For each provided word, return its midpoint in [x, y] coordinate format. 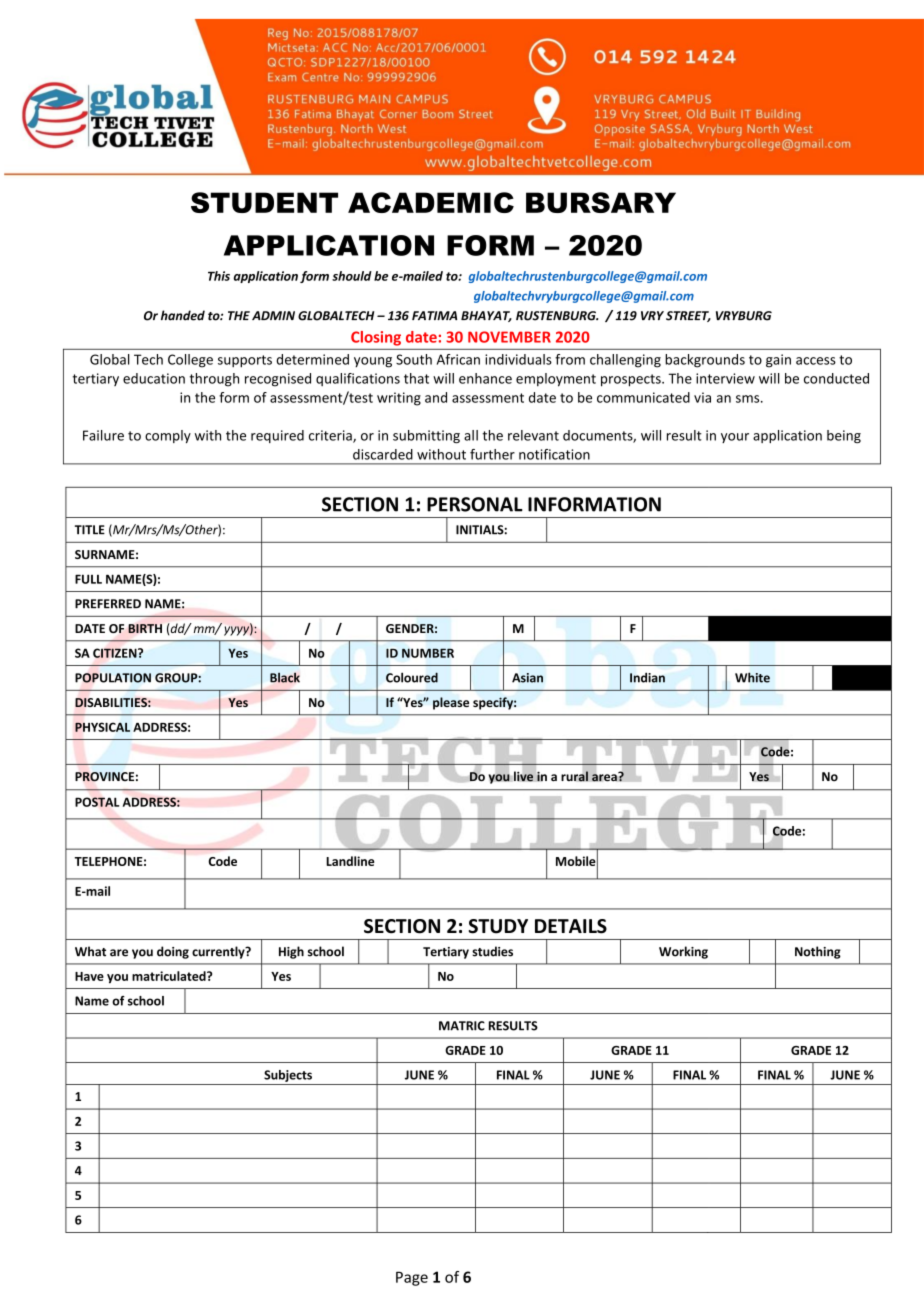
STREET [688, 316]
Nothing [818, 952]
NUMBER [428, 653]
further [492, 454]
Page [412, 1278]
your [735, 438]
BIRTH [145, 628]
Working [683, 952]
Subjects [288, 1076]
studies [492, 951]
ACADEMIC [431, 202]
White [752, 677]
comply [168, 436]
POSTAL [97, 802]
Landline [350, 861]
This [219, 276]
